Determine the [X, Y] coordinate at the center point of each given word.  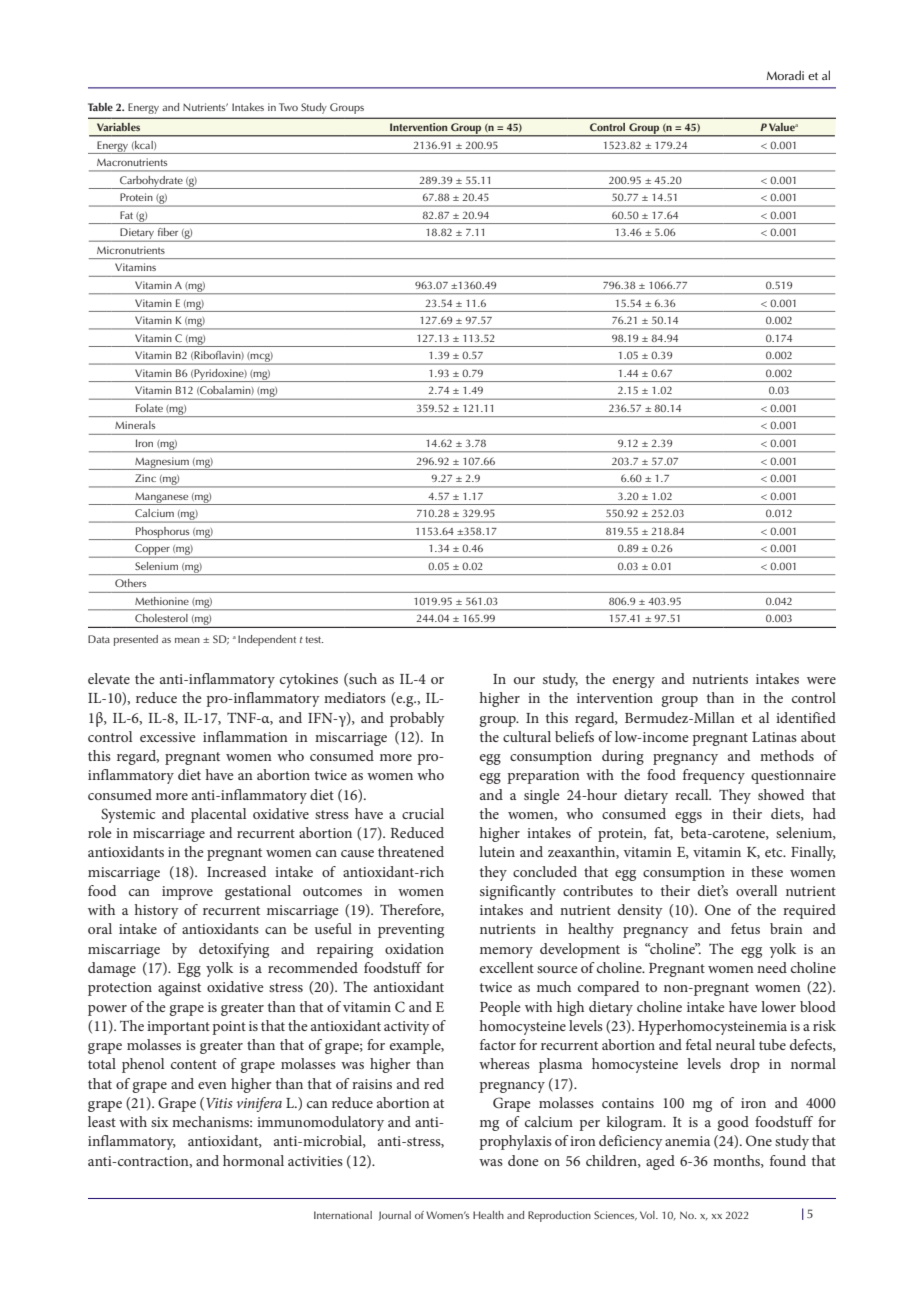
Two [288, 107]
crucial [423, 813]
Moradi [785, 75]
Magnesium [162, 463]
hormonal [253, 1160]
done [523, 1160]
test [314, 639]
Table [100, 107]
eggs [688, 817]
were [821, 680]
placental [218, 815]
